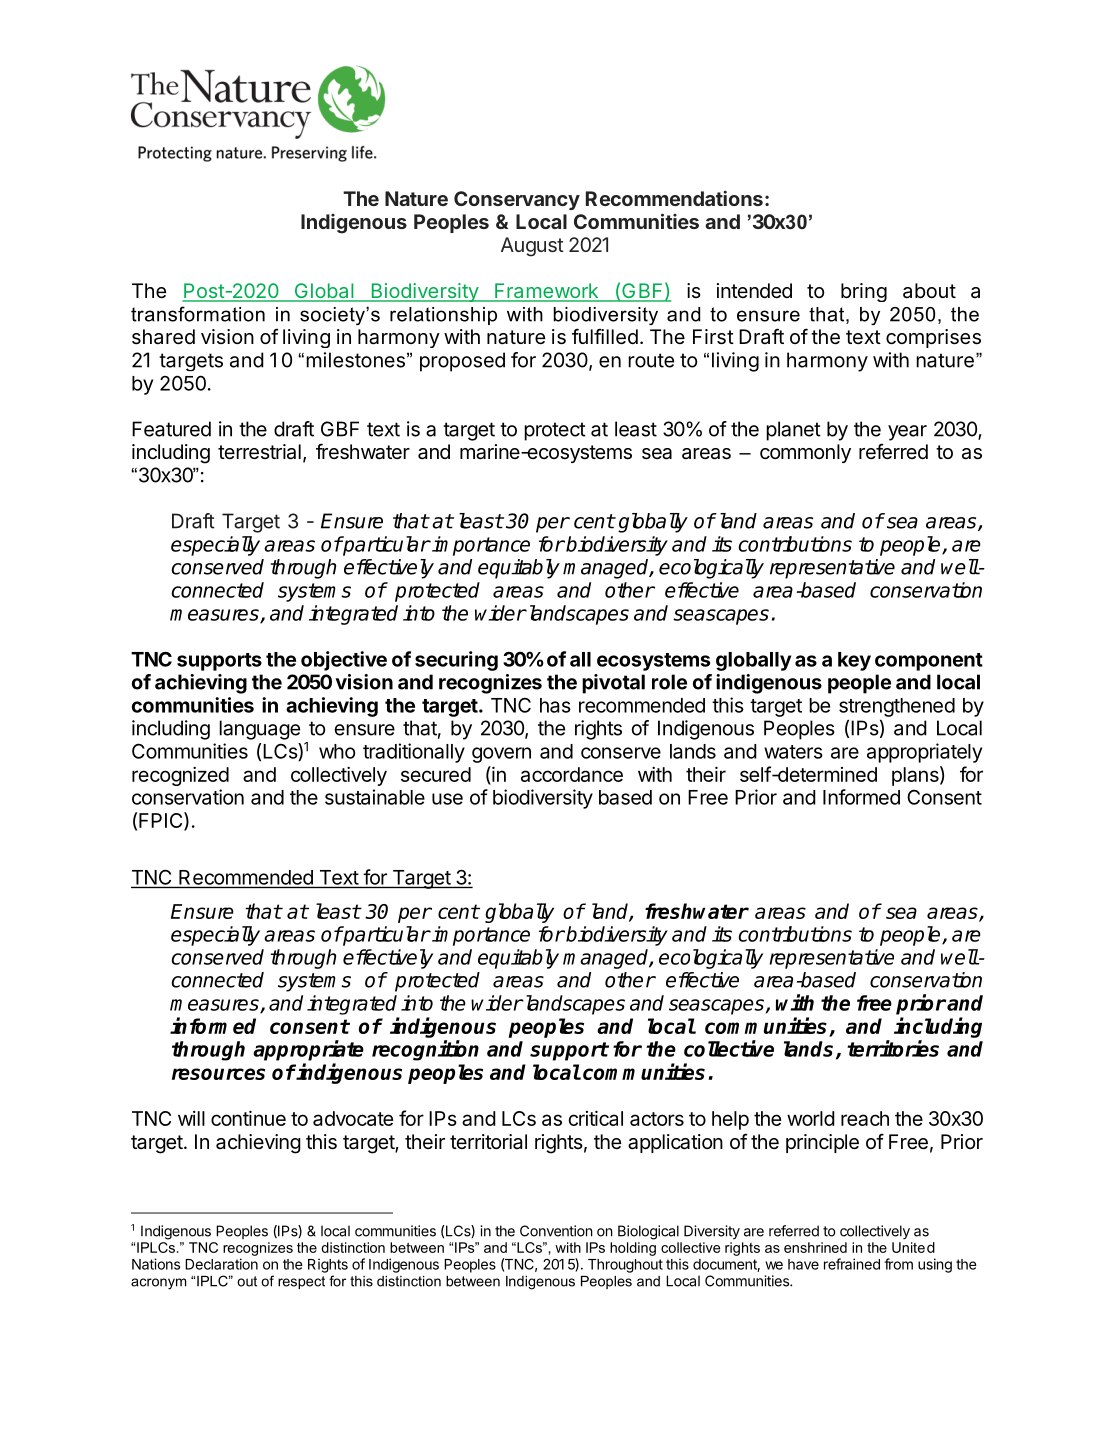 The height and width of the page is (1441, 1113). I want to click on transformation, so click(198, 314).
